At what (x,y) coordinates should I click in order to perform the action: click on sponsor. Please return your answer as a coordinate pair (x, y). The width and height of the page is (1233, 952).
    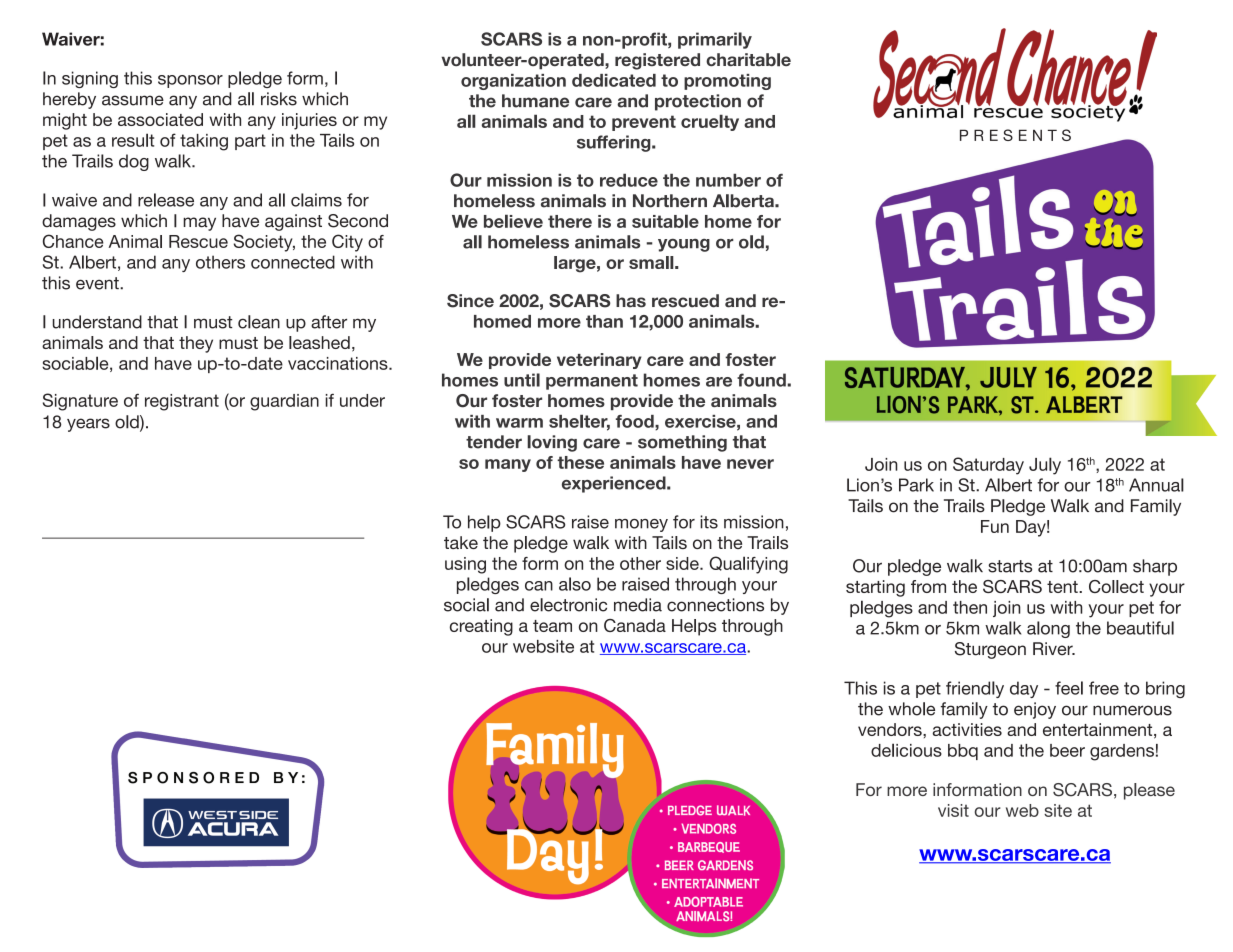
    Looking at the image, I should click on (190, 81).
